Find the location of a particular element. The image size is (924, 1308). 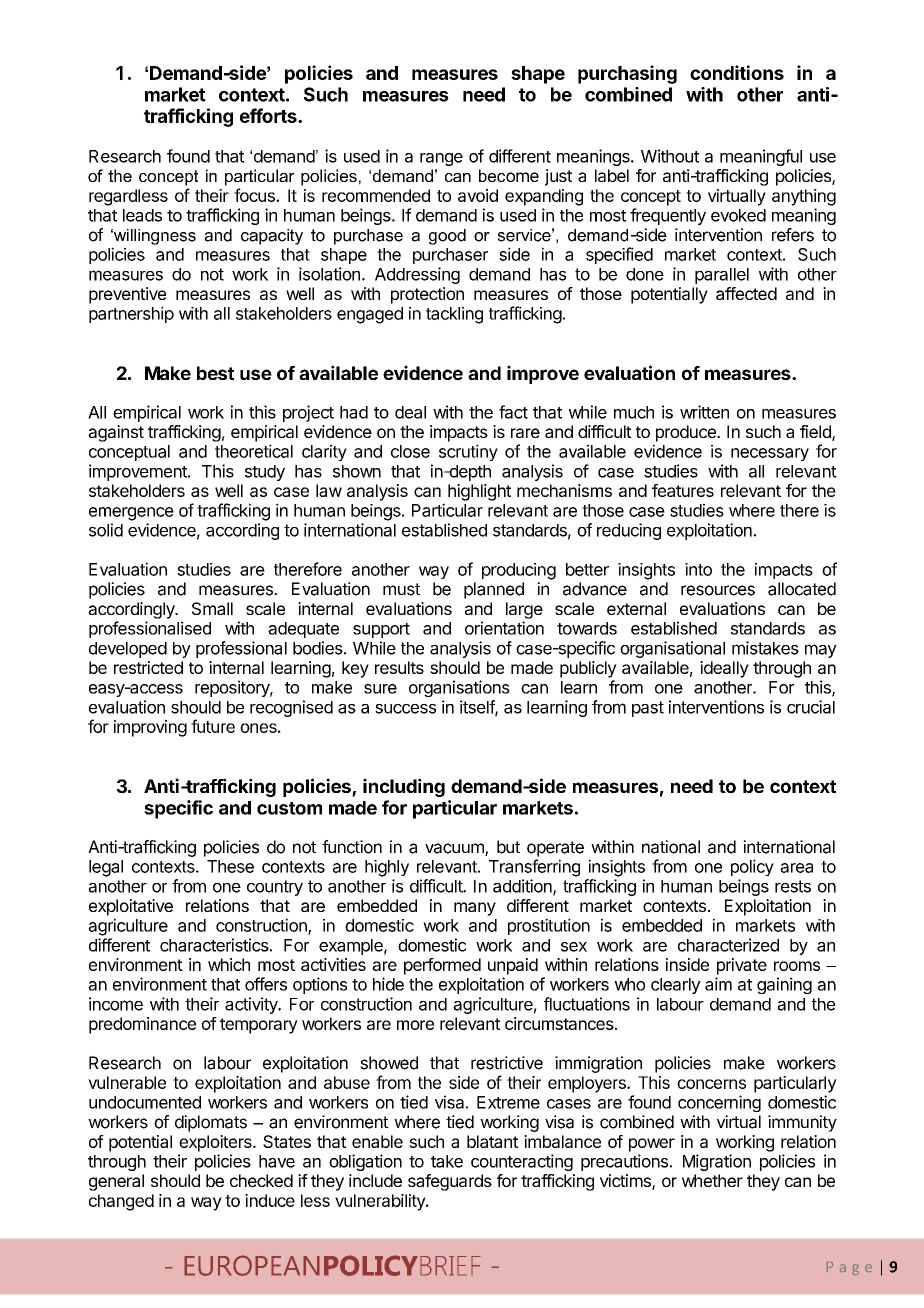

characterized is located at coordinates (728, 945).
